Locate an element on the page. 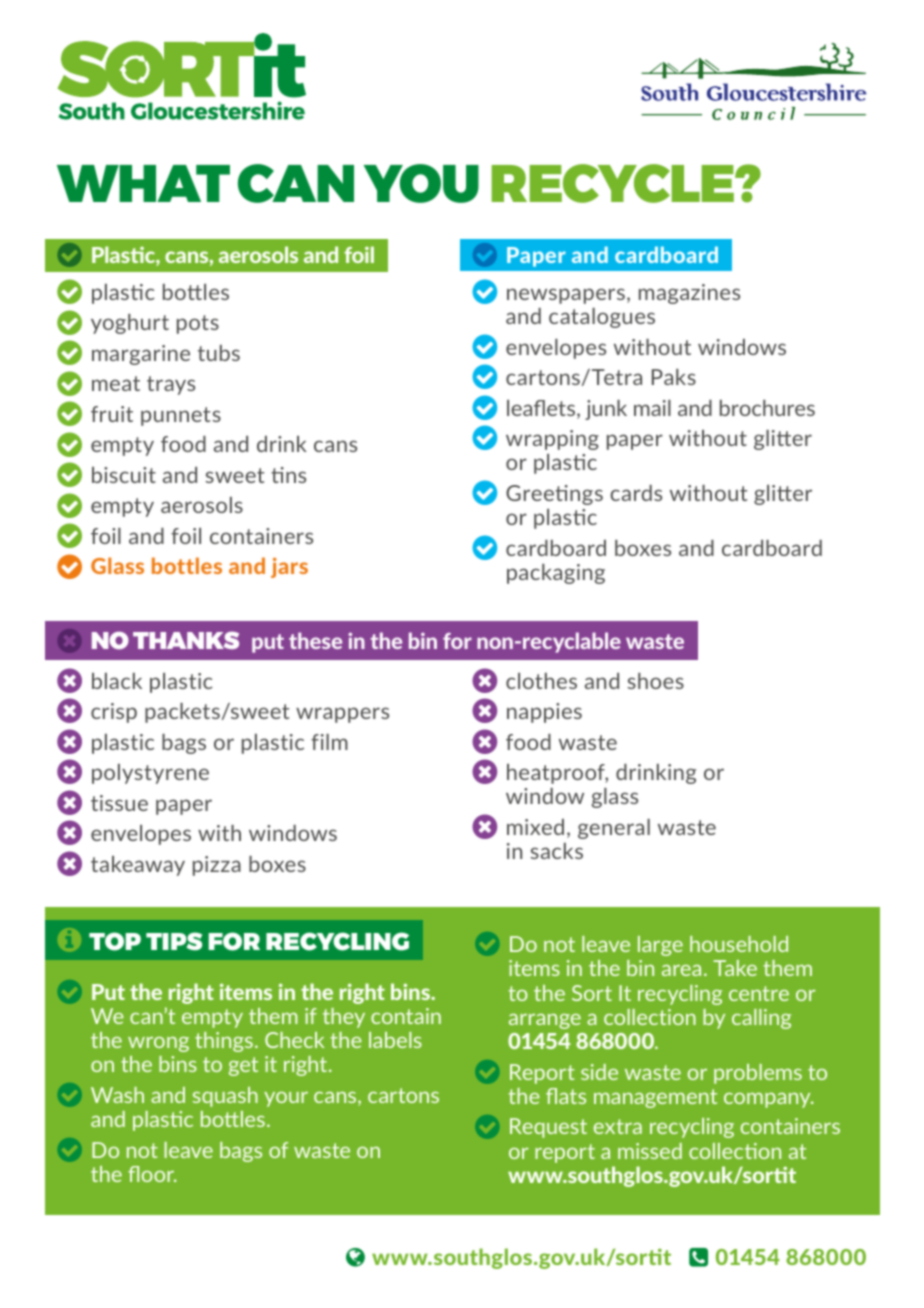 The width and height of the image is (924, 1308). trays is located at coordinates (171, 385).
